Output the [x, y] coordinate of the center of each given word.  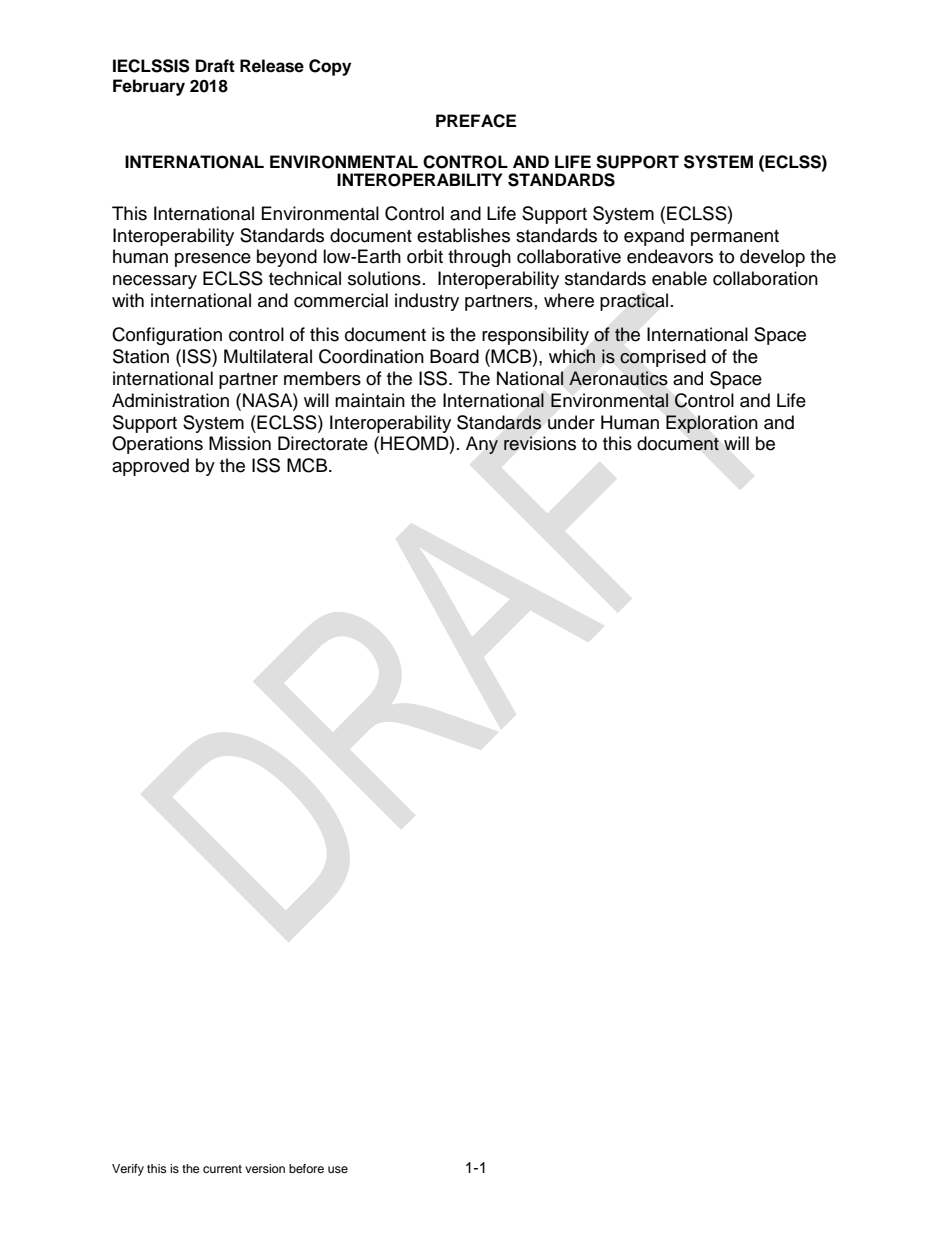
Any [482, 445]
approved [150, 467]
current [222, 1169]
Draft [215, 66]
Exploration [712, 424]
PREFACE [476, 121]
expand [654, 237]
